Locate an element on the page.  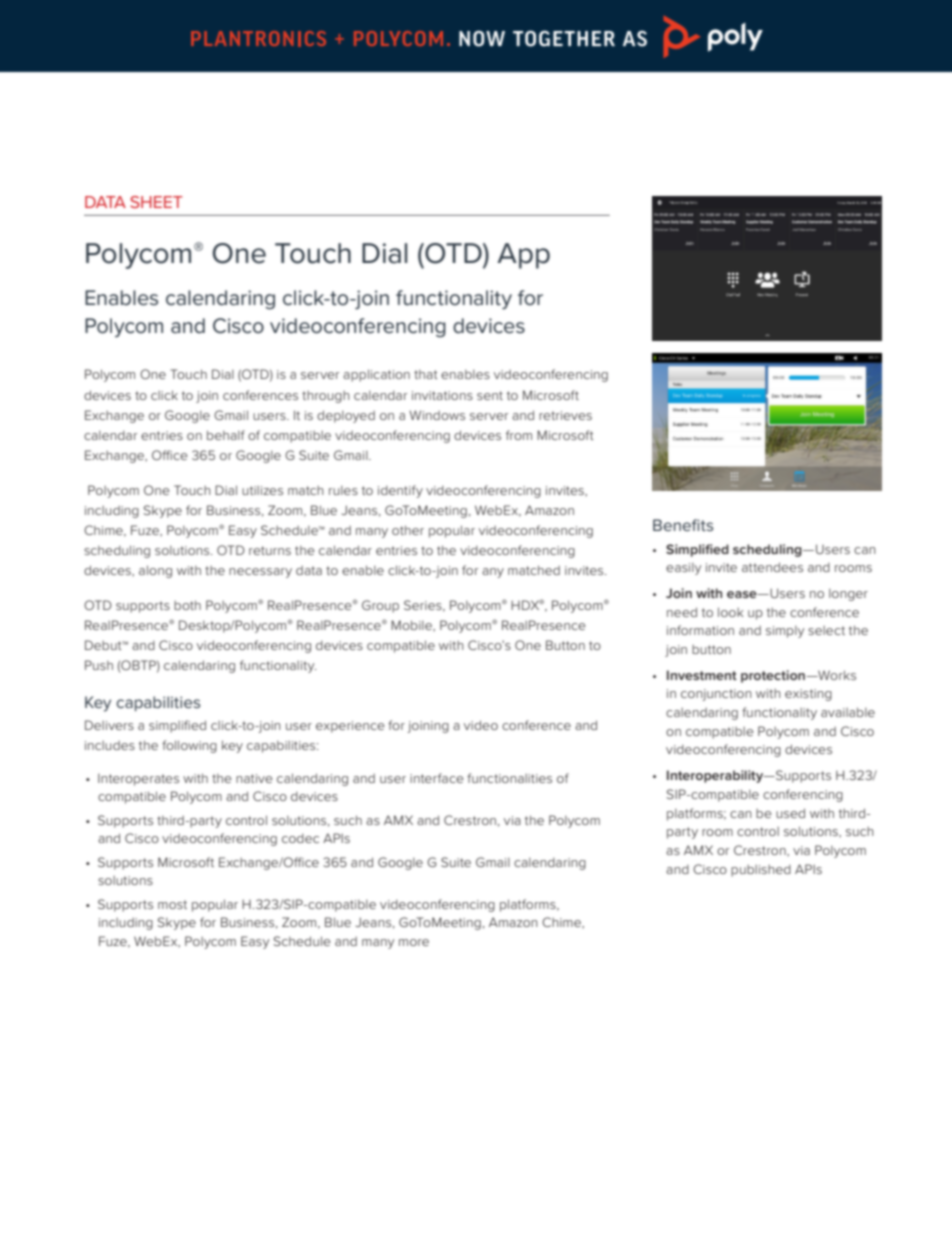
retrieves is located at coordinates (565, 415).
